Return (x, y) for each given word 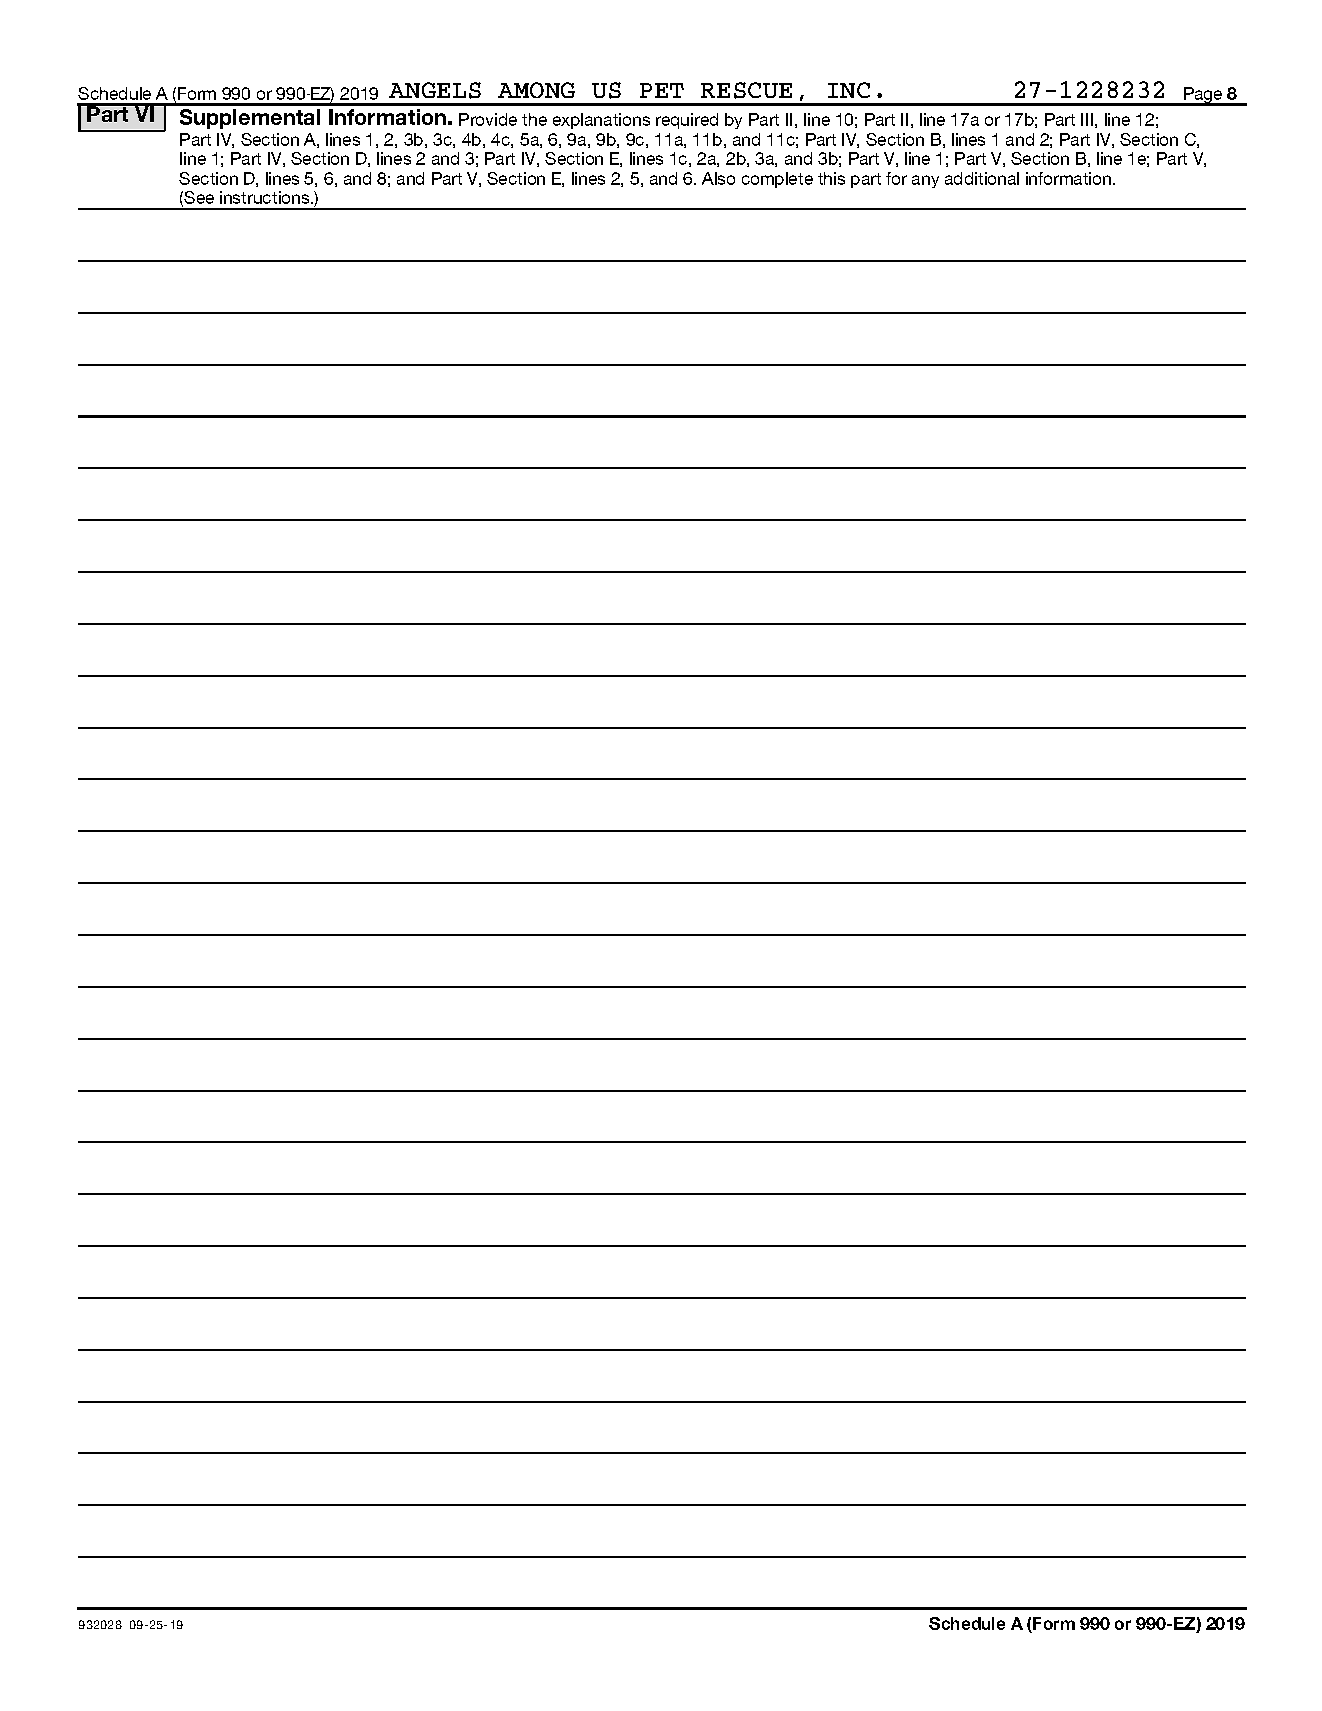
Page (1203, 96)
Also (718, 178)
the (534, 119)
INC (849, 90)
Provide (488, 119)
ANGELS (435, 90)
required (687, 121)
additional (982, 178)
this (831, 178)
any (925, 181)
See (199, 197)
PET (662, 90)
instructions (266, 197)
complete (777, 180)
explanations (601, 121)
